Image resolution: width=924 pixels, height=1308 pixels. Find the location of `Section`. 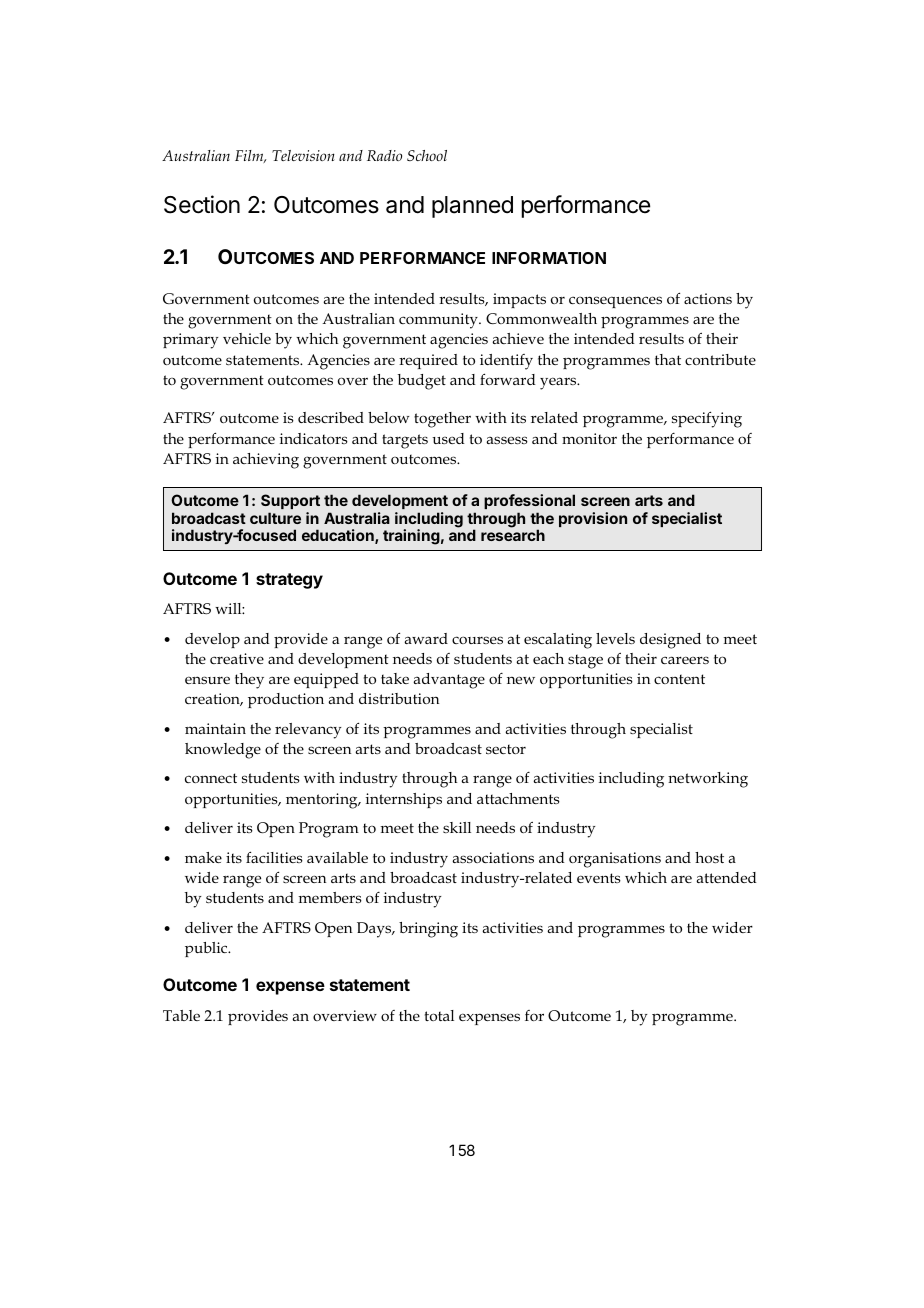

Section is located at coordinates (202, 204).
